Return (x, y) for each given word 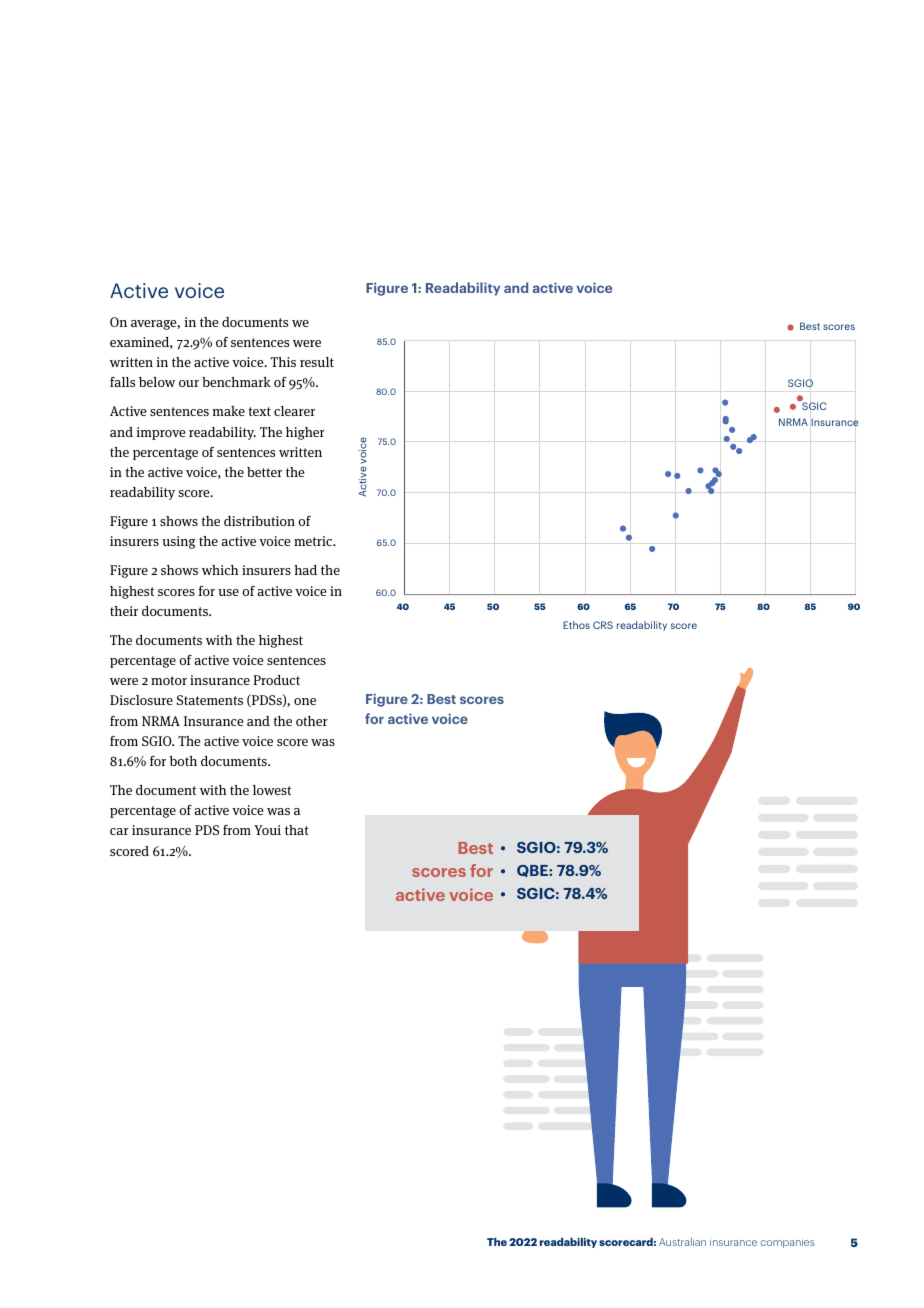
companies (788, 1243)
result (317, 362)
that (297, 830)
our (189, 383)
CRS (603, 625)
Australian (682, 1242)
